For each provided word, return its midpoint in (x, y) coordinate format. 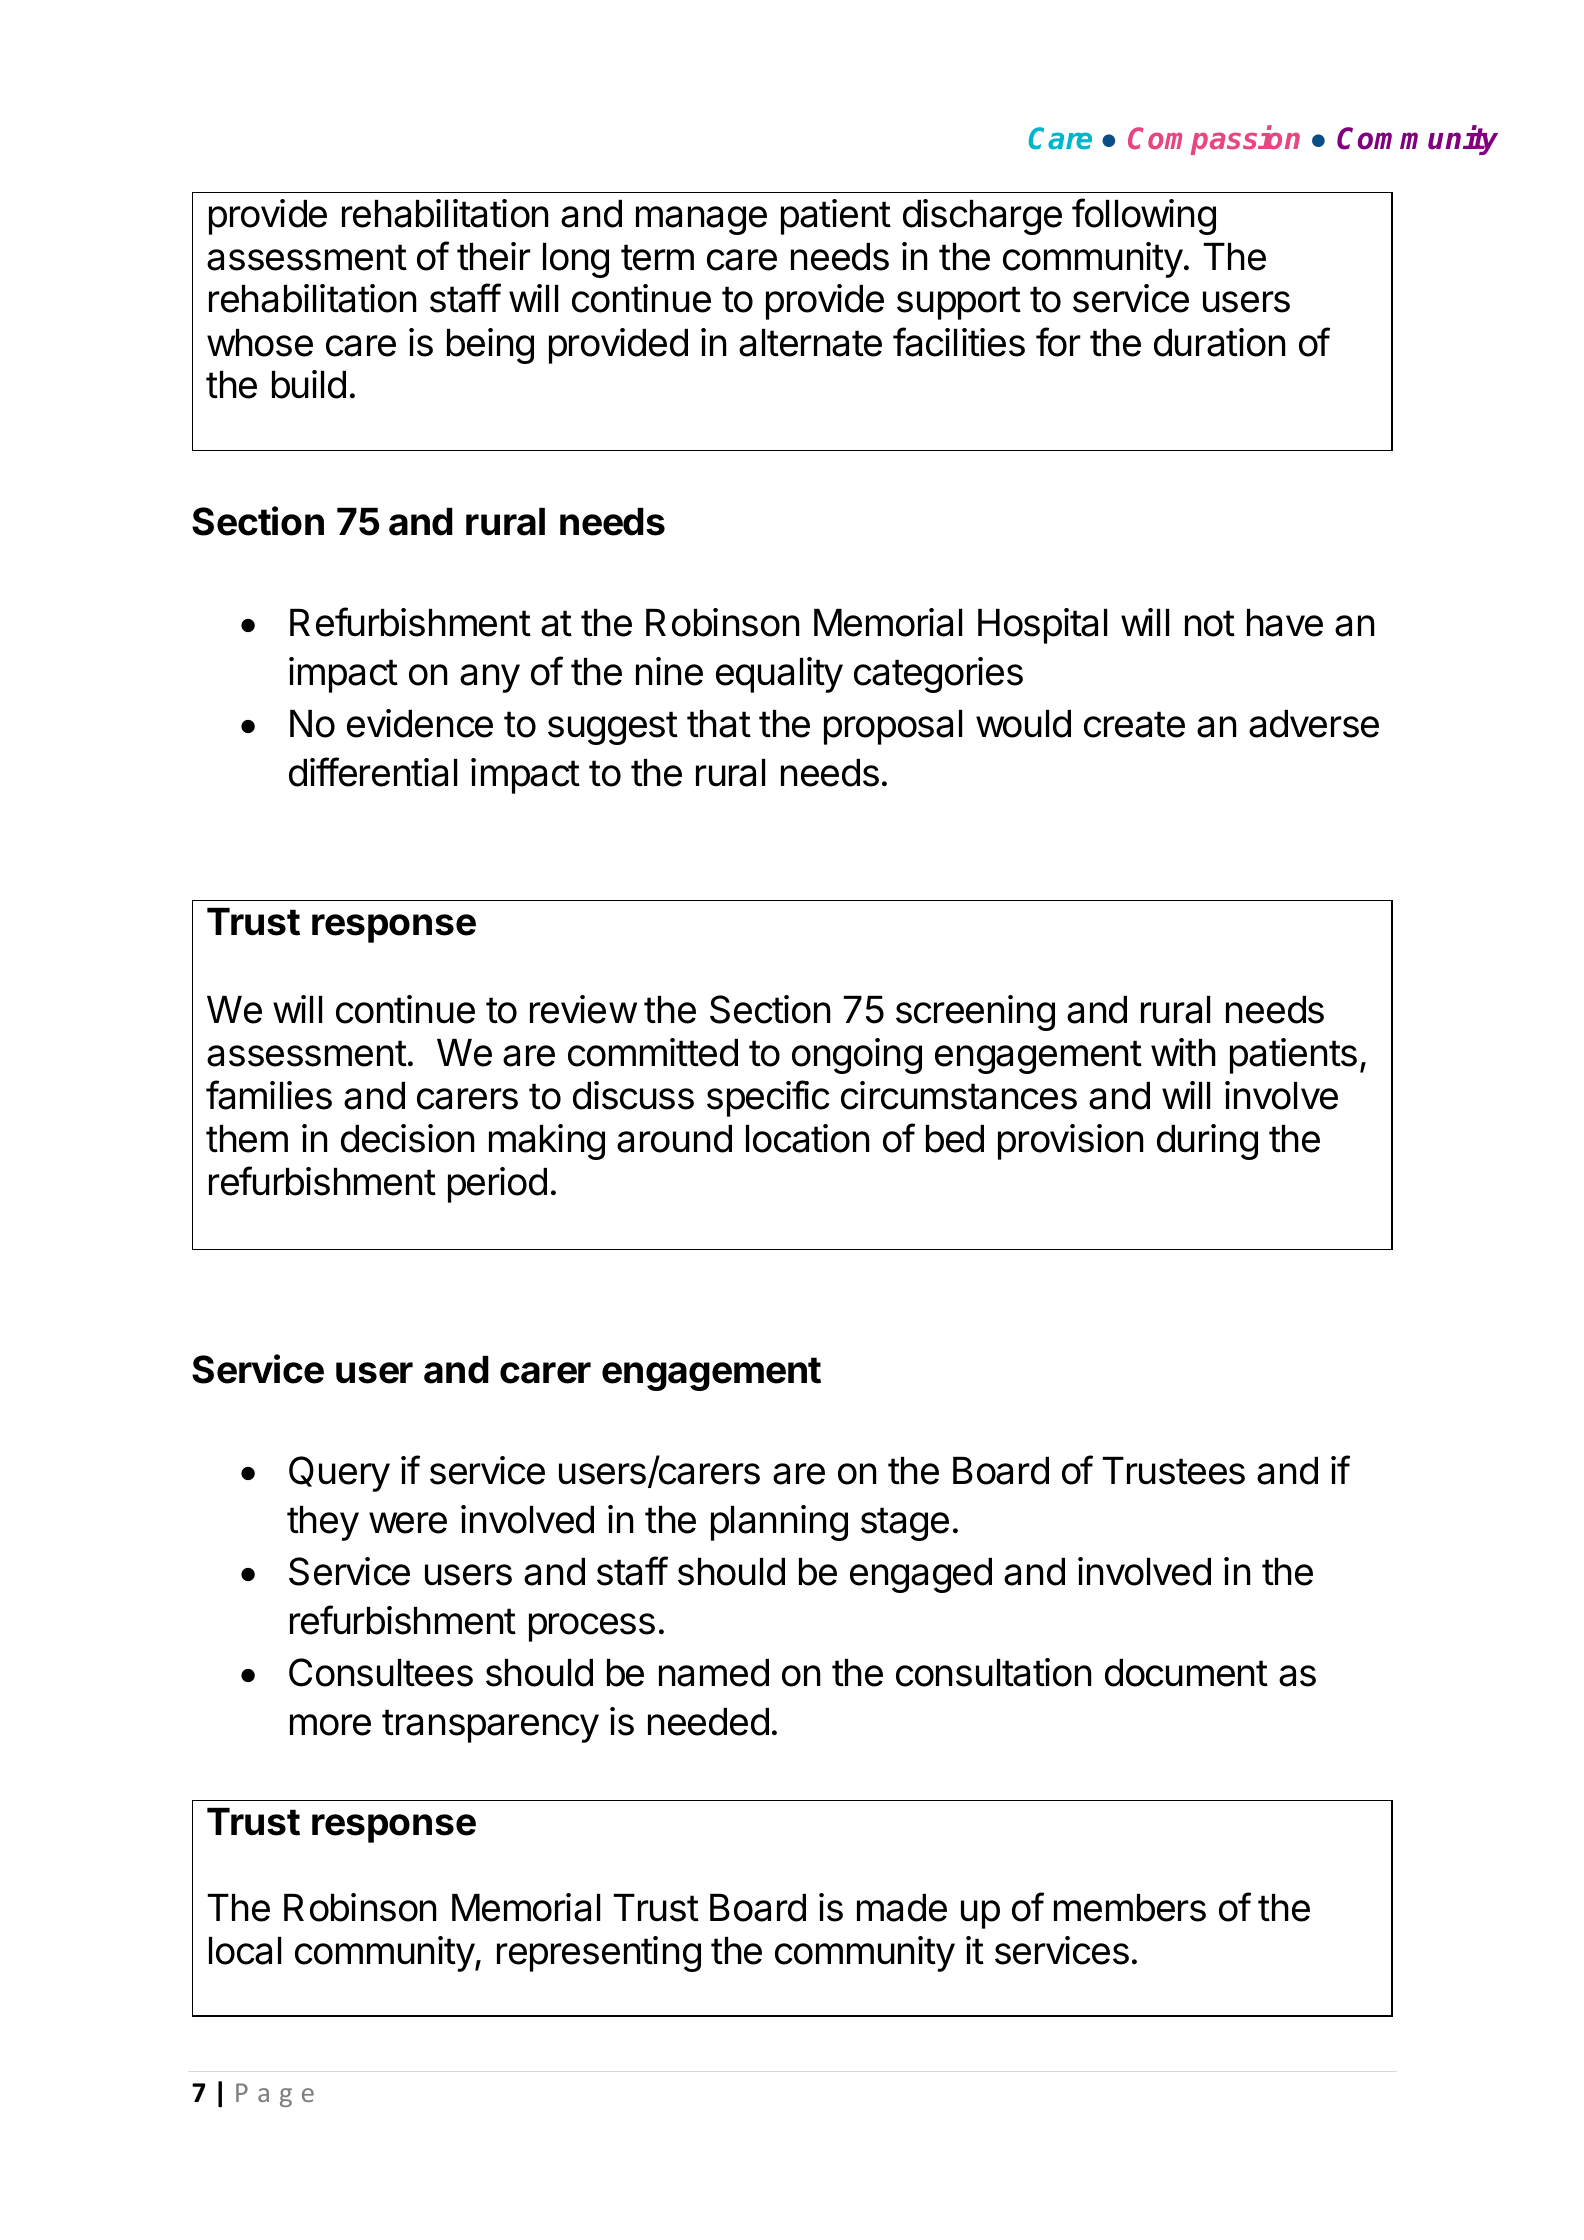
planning (779, 1523)
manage (701, 220)
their (494, 256)
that (719, 724)
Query (339, 1474)
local (245, 1951)
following (1144, 216)
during (1207, 1142)
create (1134, 724)
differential (373, 772)
